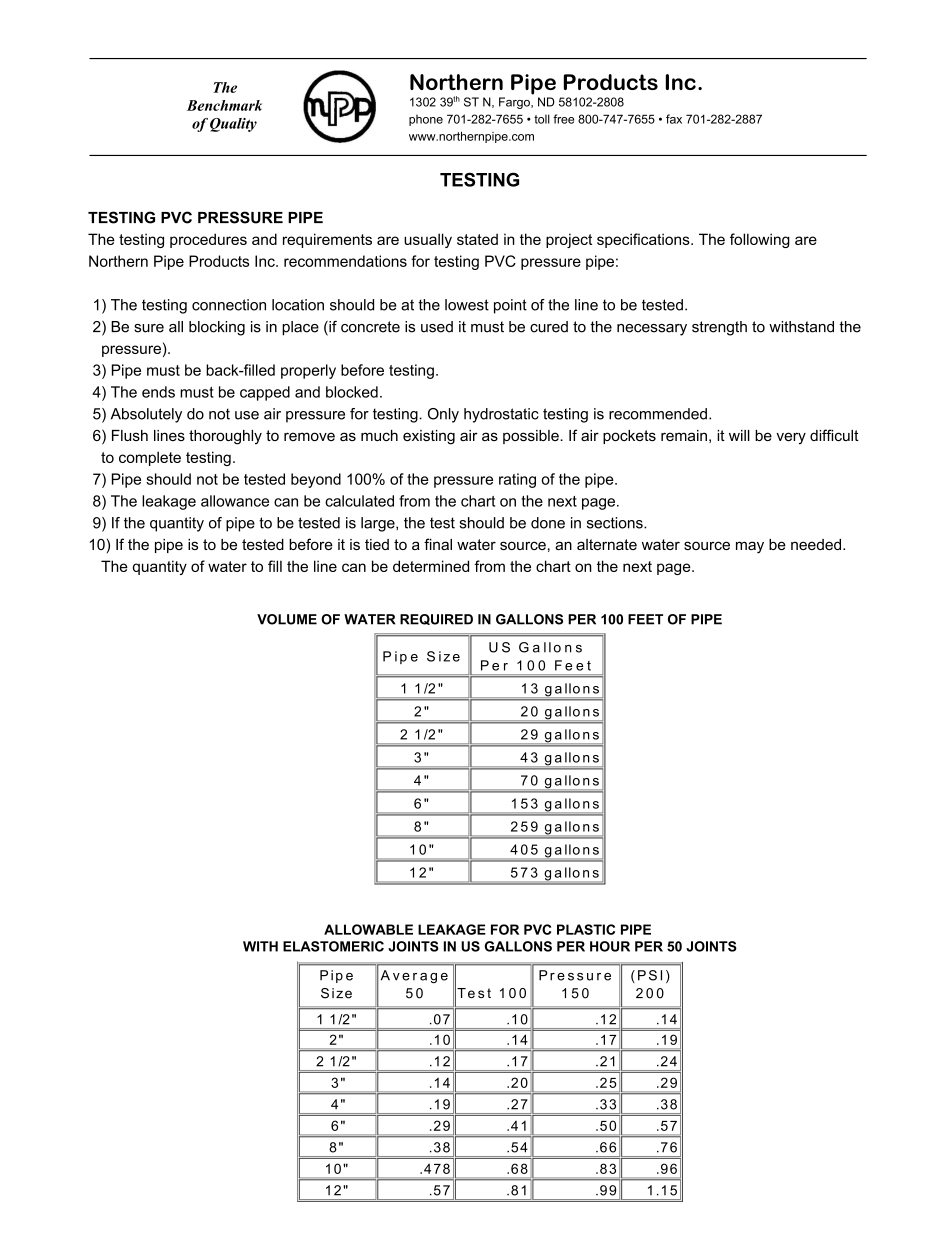  I want to click on may, so click(750, 547).
